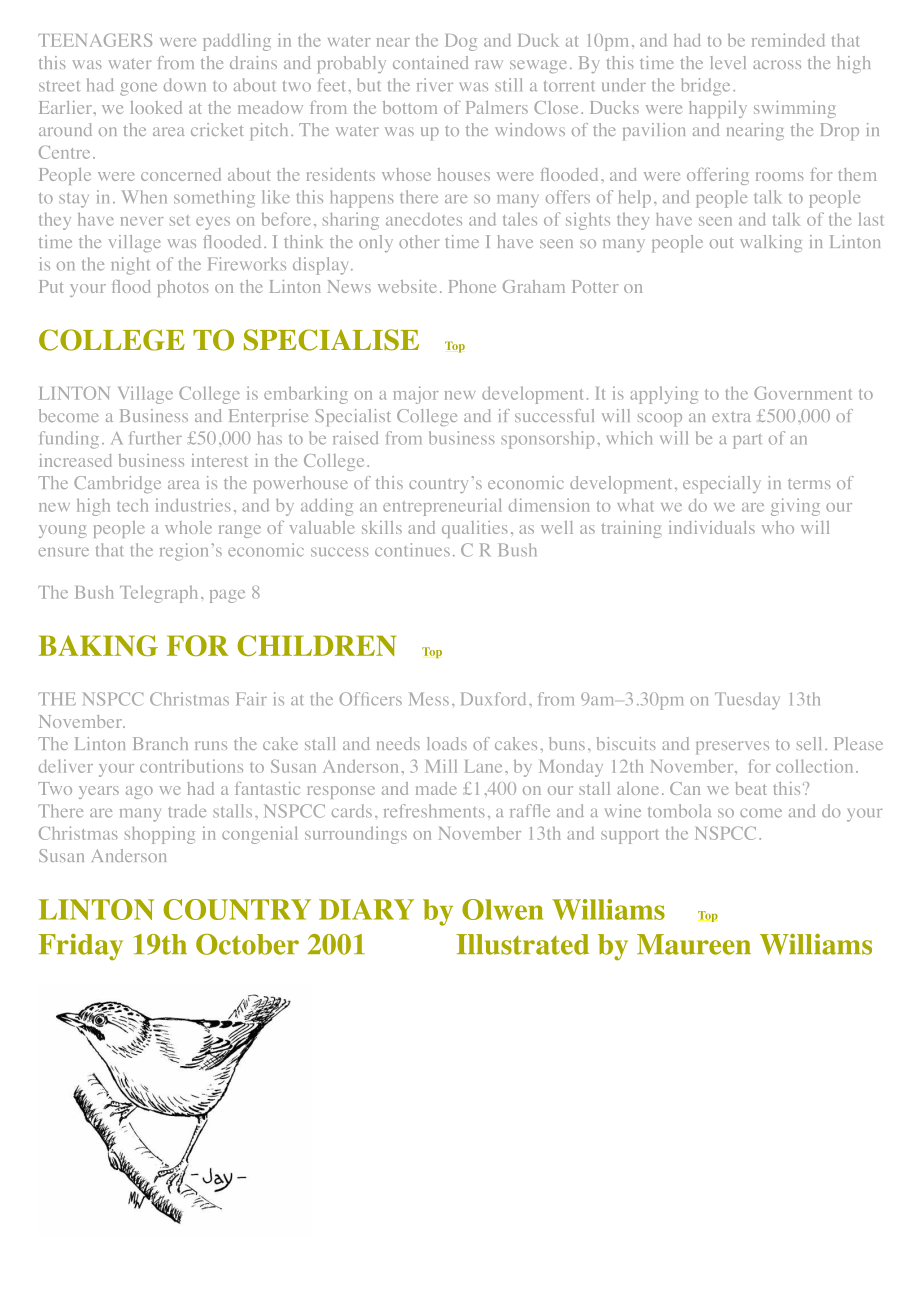 Image resolution: width=924 pixels, height=1308 pixels. Describe the element at coordinates (777, 64) in the screenshot. I see `across` at that location.
